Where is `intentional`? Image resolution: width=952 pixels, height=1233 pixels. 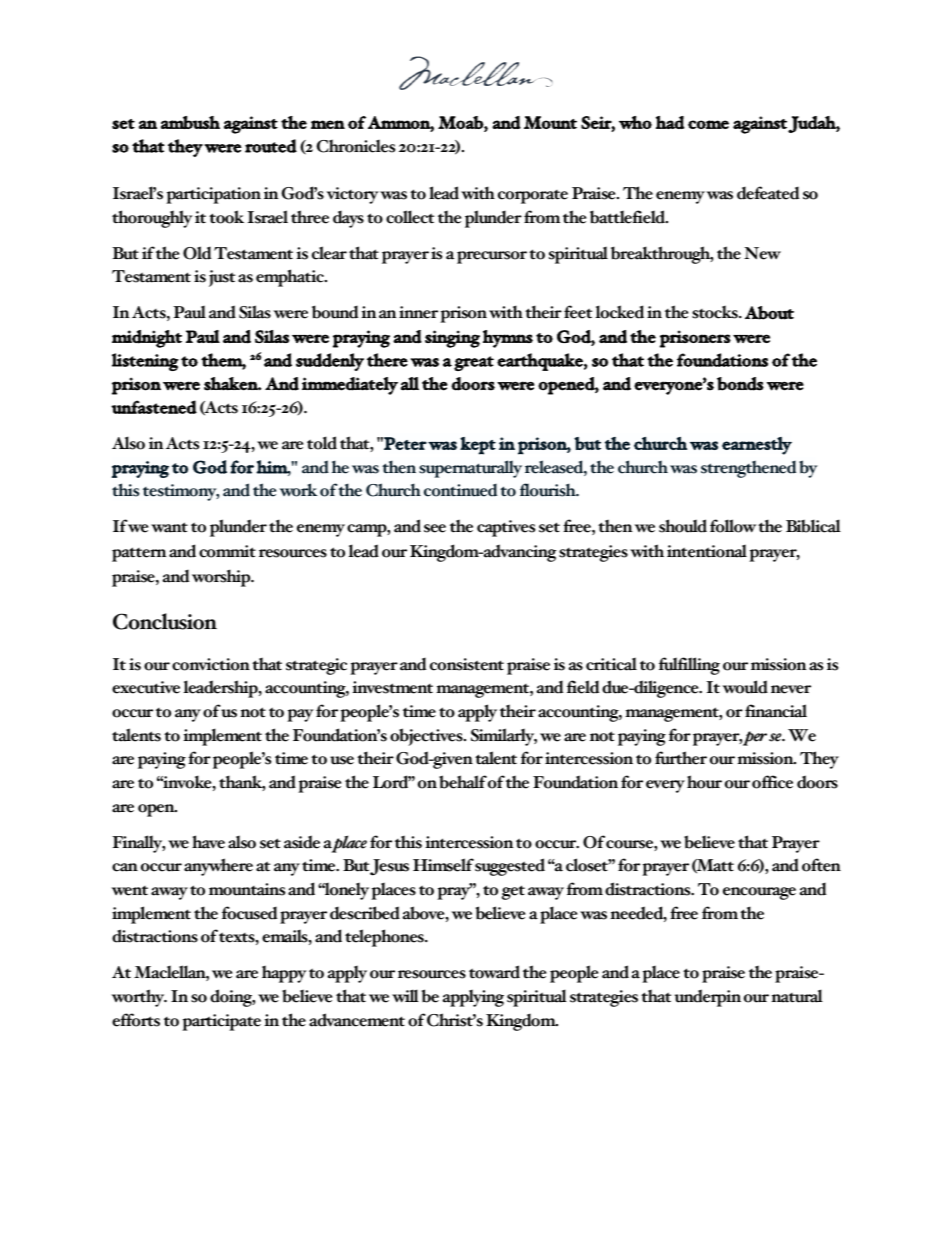 intentional is located at coordinates (707, 551).
